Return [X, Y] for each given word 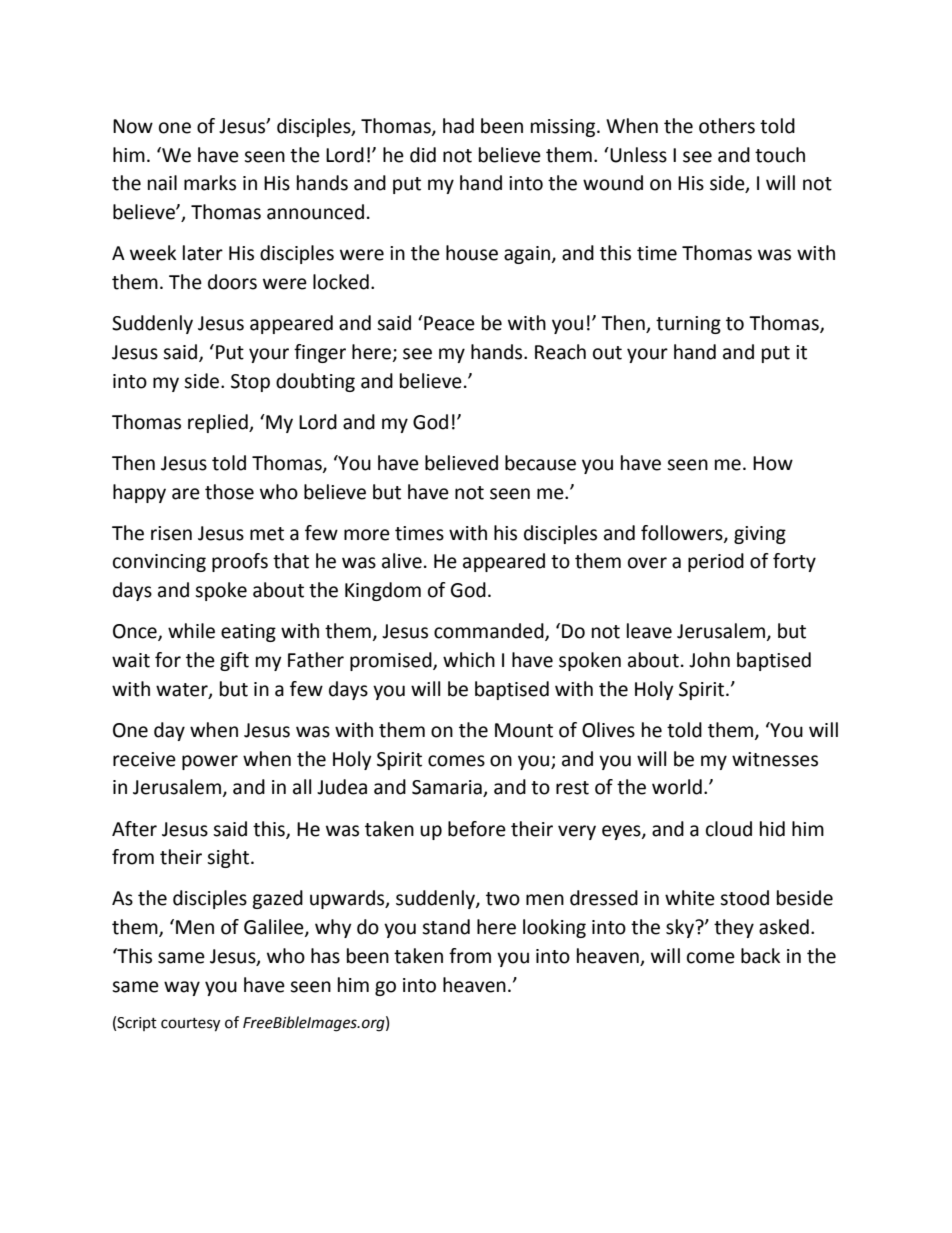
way [182, 988]
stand [446, 927]
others [727, 126]
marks [210, 183]
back [760, 956]
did [423, 155]
